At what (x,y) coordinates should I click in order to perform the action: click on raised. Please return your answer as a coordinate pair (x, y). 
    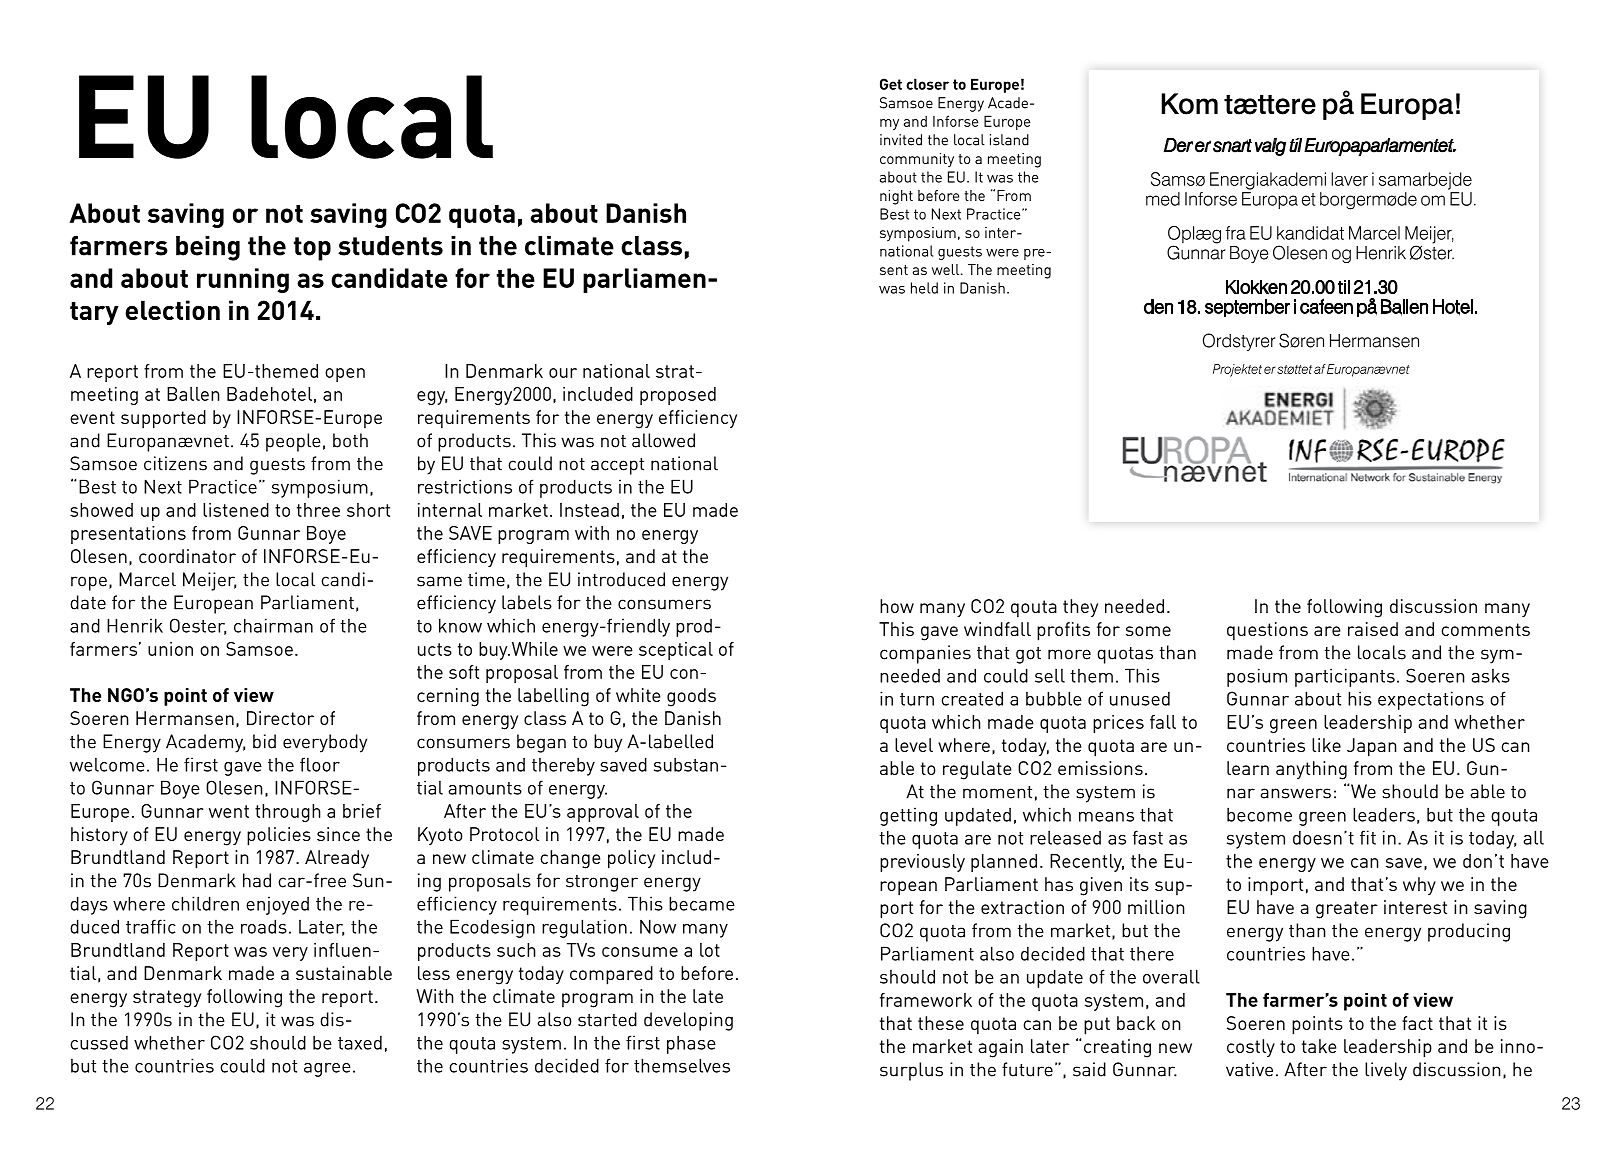
    Looking at the image, I should click on (1373, 629).
